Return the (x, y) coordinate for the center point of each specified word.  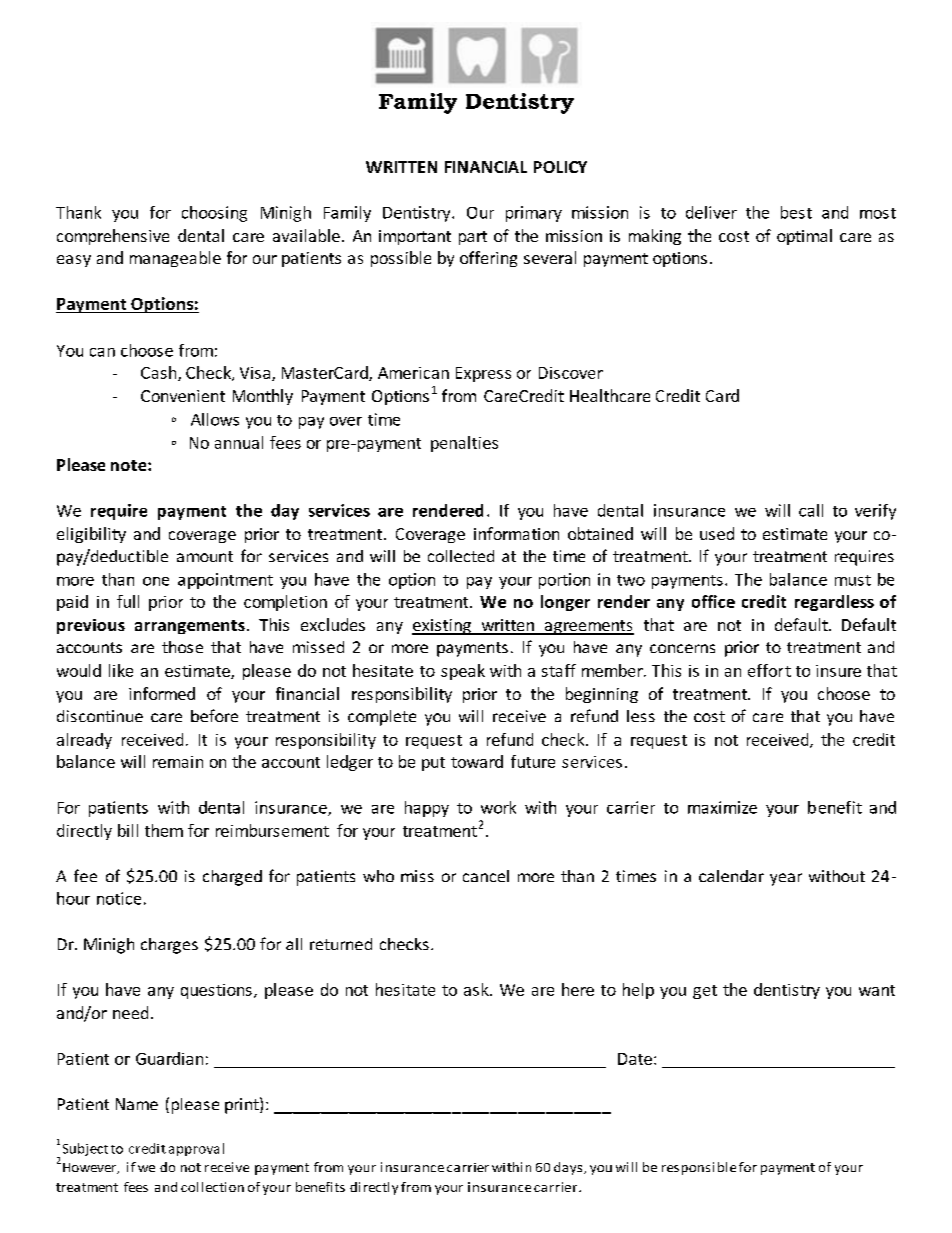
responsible (699, 1168)
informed (162, 693)
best (796, 212)
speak (463, 672)
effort (769, 670)
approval (196, 1149)
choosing (214, 214)
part (473, 238)
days (569, 1168)
